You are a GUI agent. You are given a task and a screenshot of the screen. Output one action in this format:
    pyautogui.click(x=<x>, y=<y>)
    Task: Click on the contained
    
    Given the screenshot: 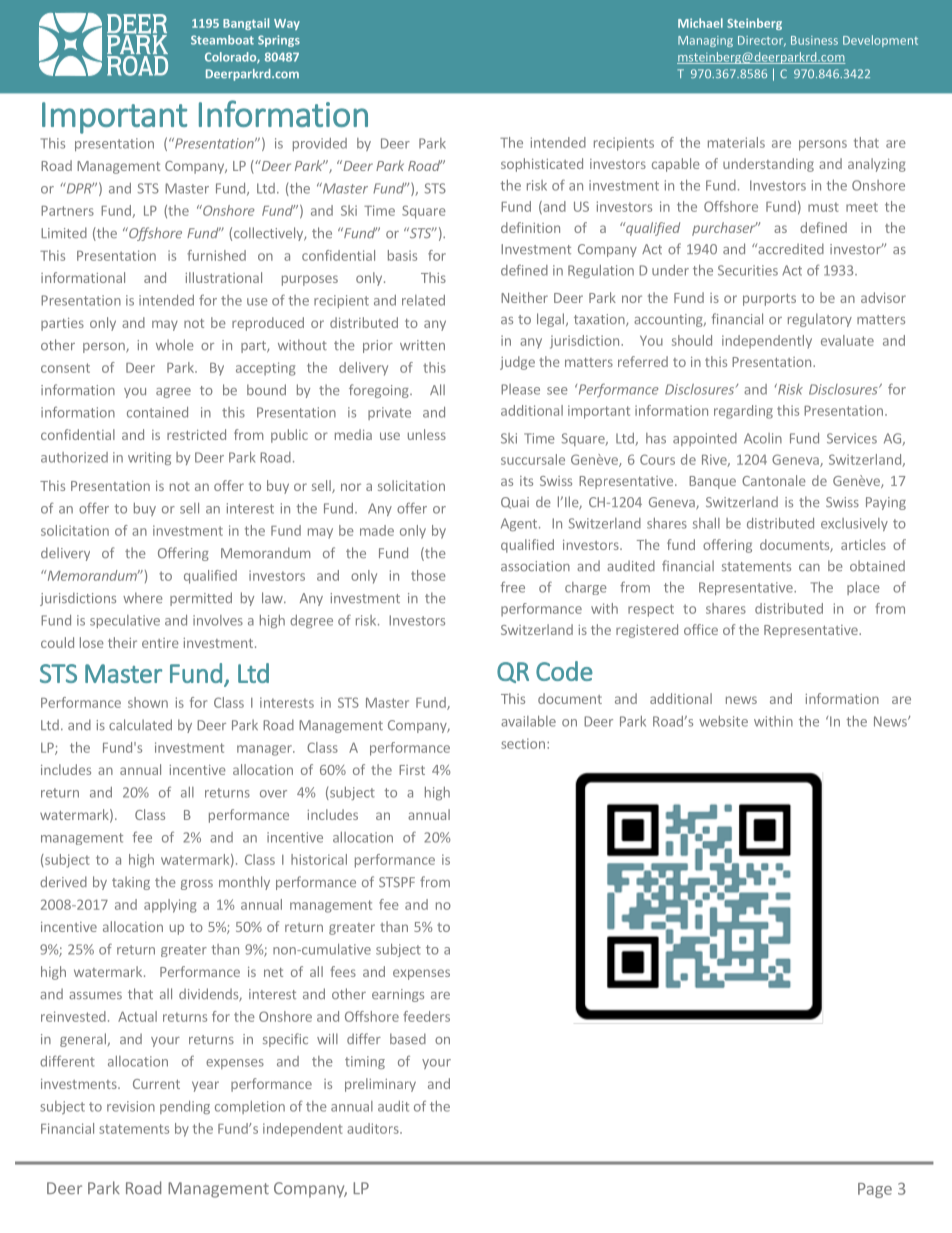 What is the action you would take?
    pyautogui.click(x=157, y=412)
